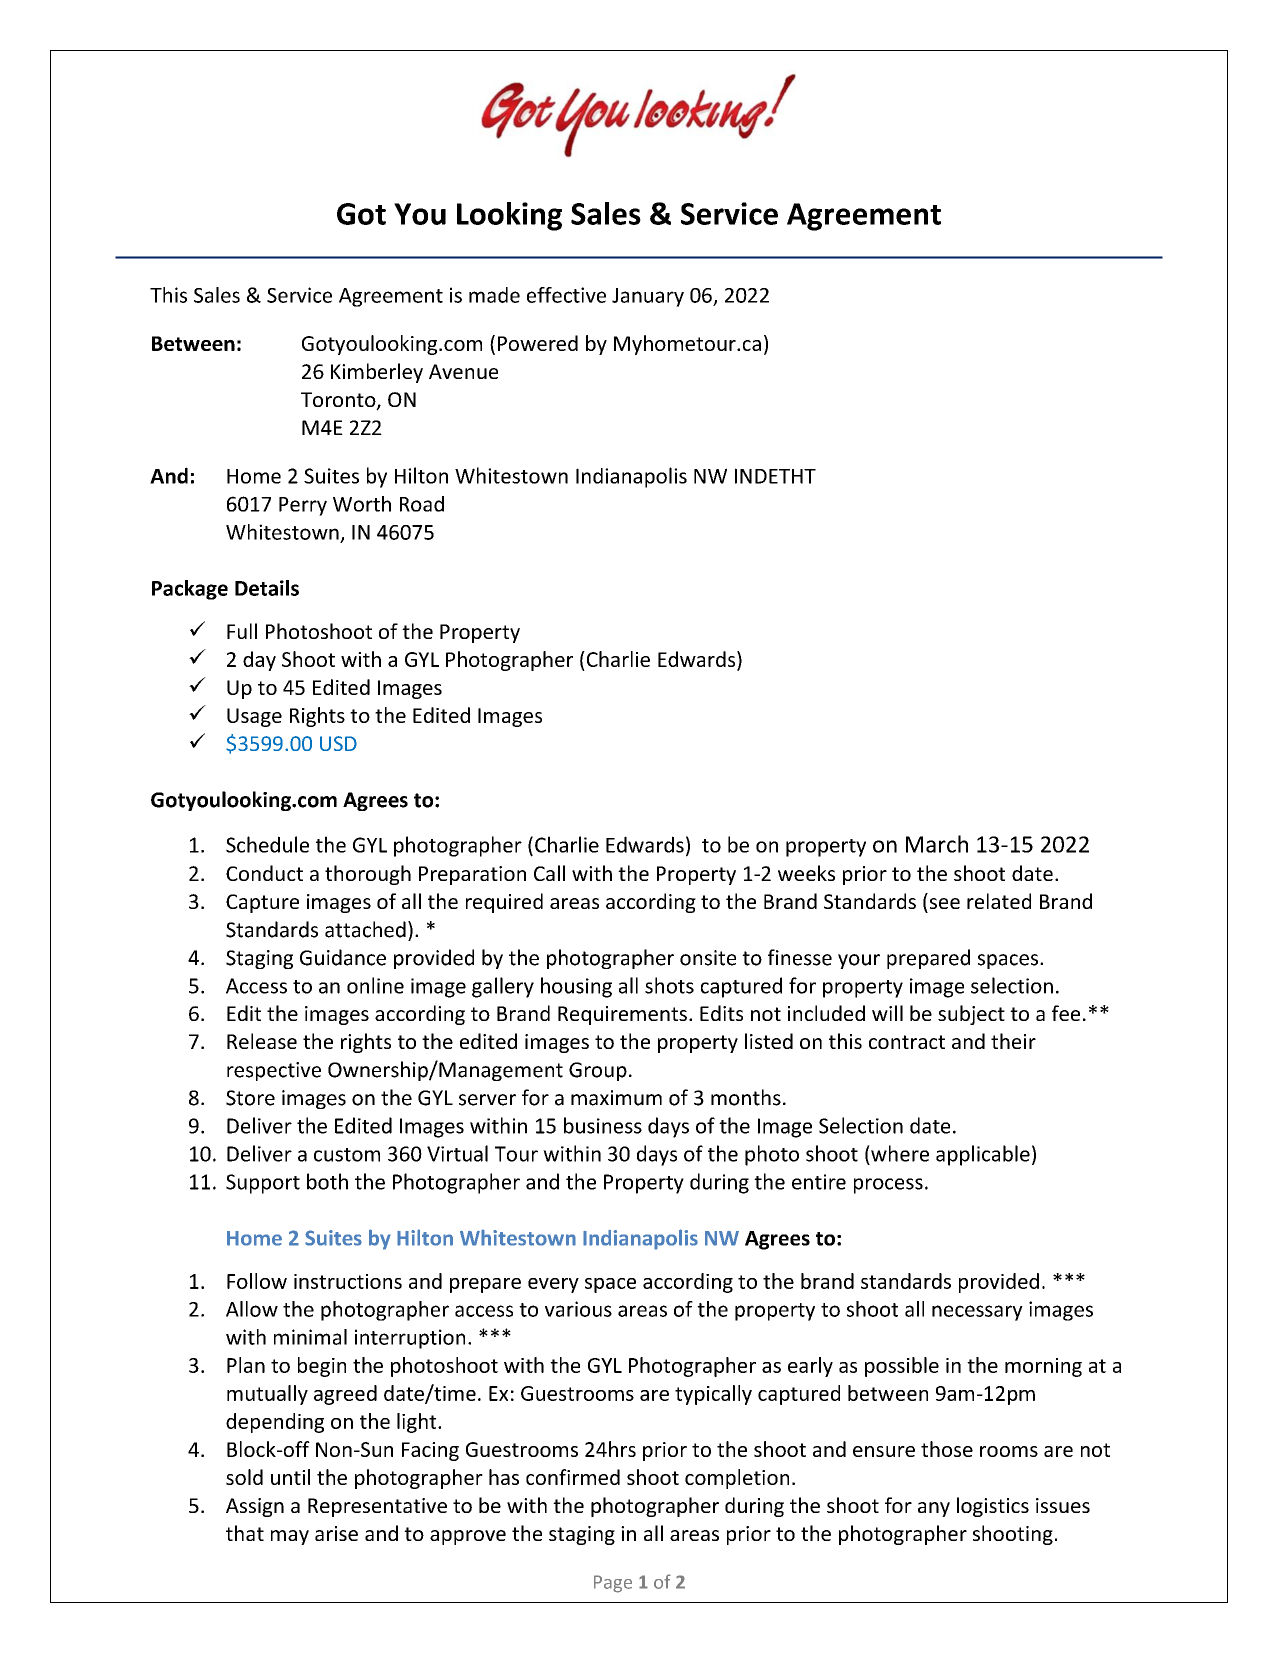 The width and height of the screenshot is (1278, 1653). Describe the element at coordinates (945, 903) in the screenshot. I see `see` at that location.
